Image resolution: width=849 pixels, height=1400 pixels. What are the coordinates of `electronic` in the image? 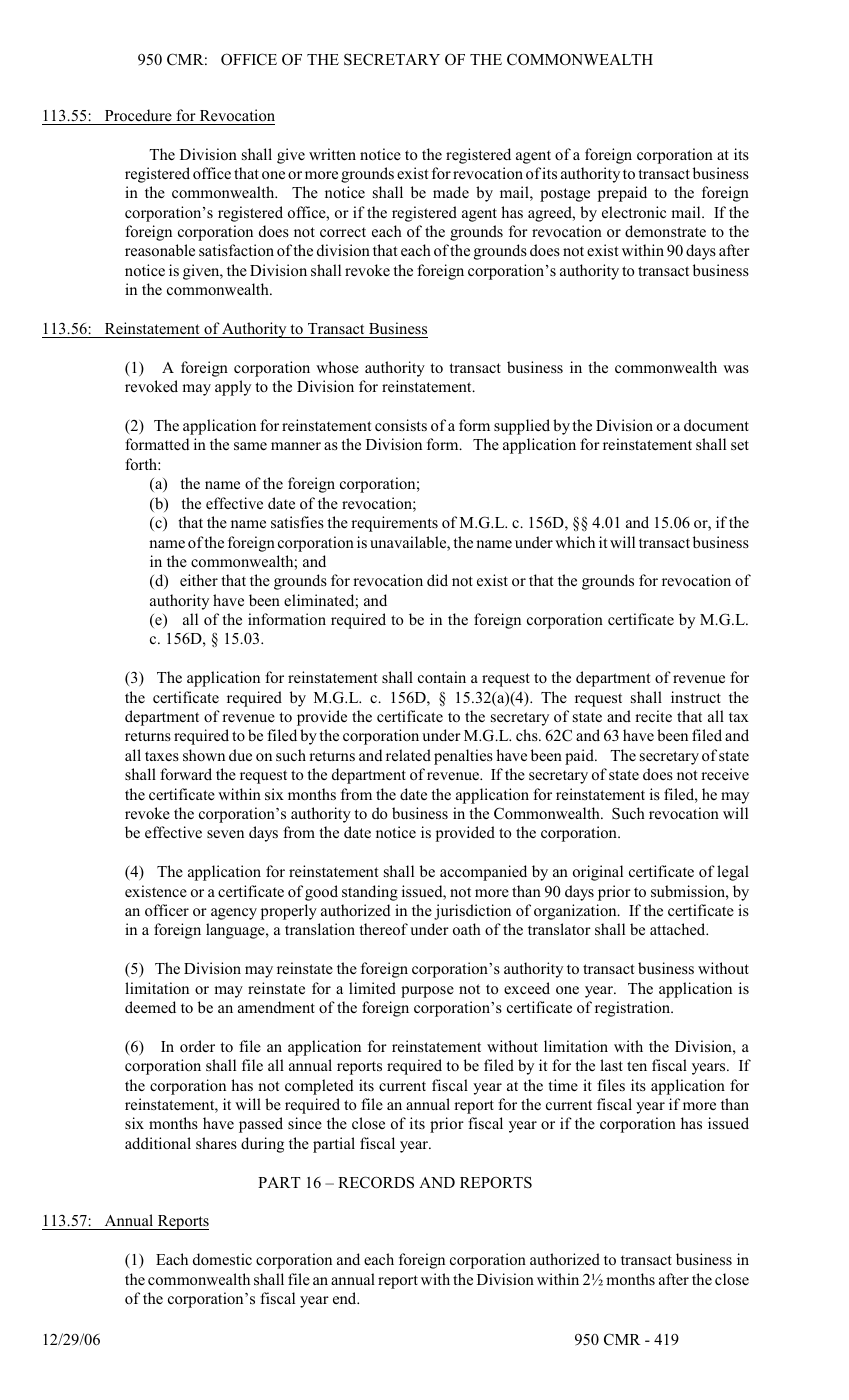 It's located at (634, 212).
